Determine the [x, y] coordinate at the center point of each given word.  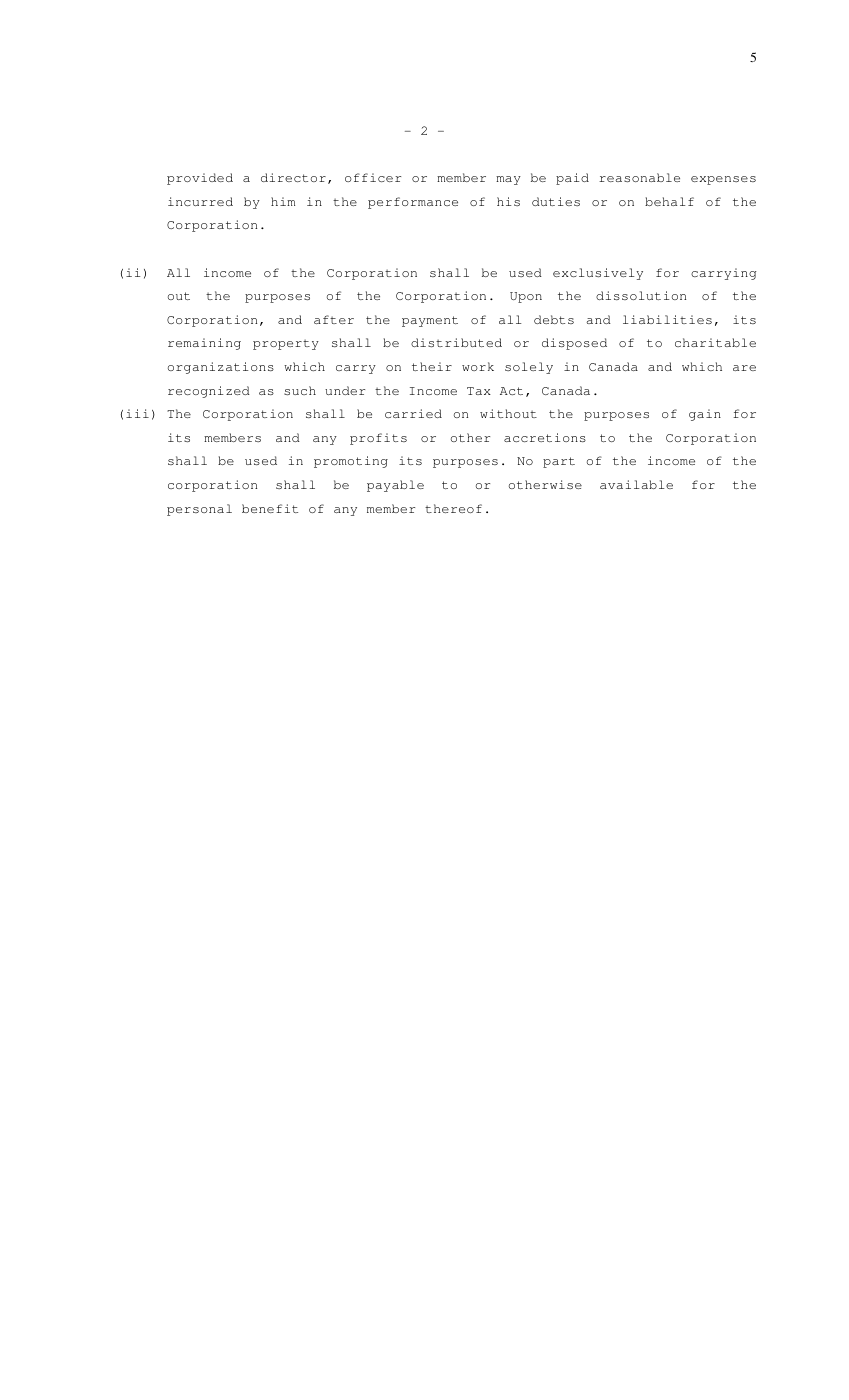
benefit [270, 508]
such [300, 390]
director [293, 177]
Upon [526, 297]
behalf [669, 201]
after [334, 319]
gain [705, 415]
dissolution [641, 295]
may [508, 180]
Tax [479, 391]
